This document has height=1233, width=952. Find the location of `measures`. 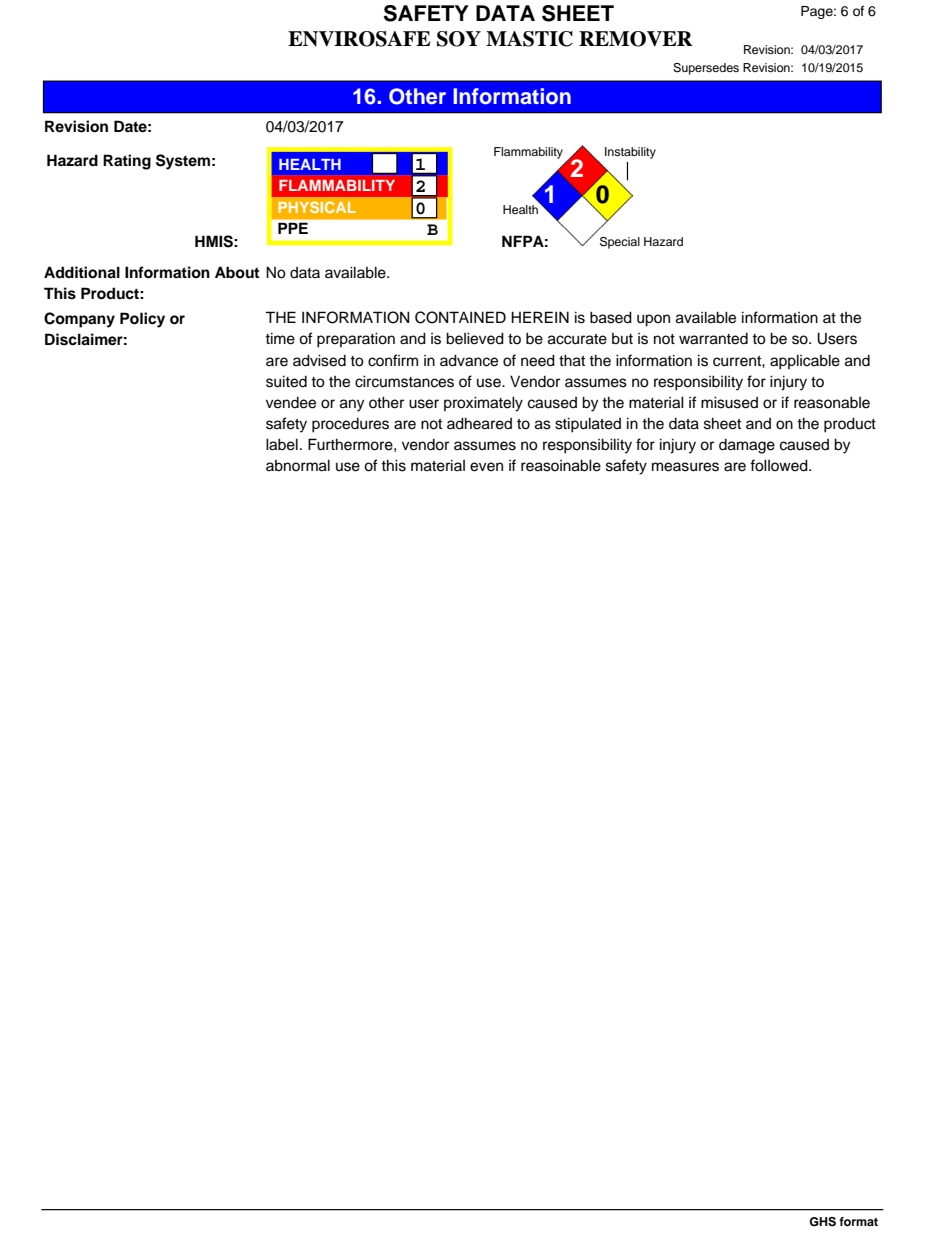

measures is located at coordinates (685, 467).
